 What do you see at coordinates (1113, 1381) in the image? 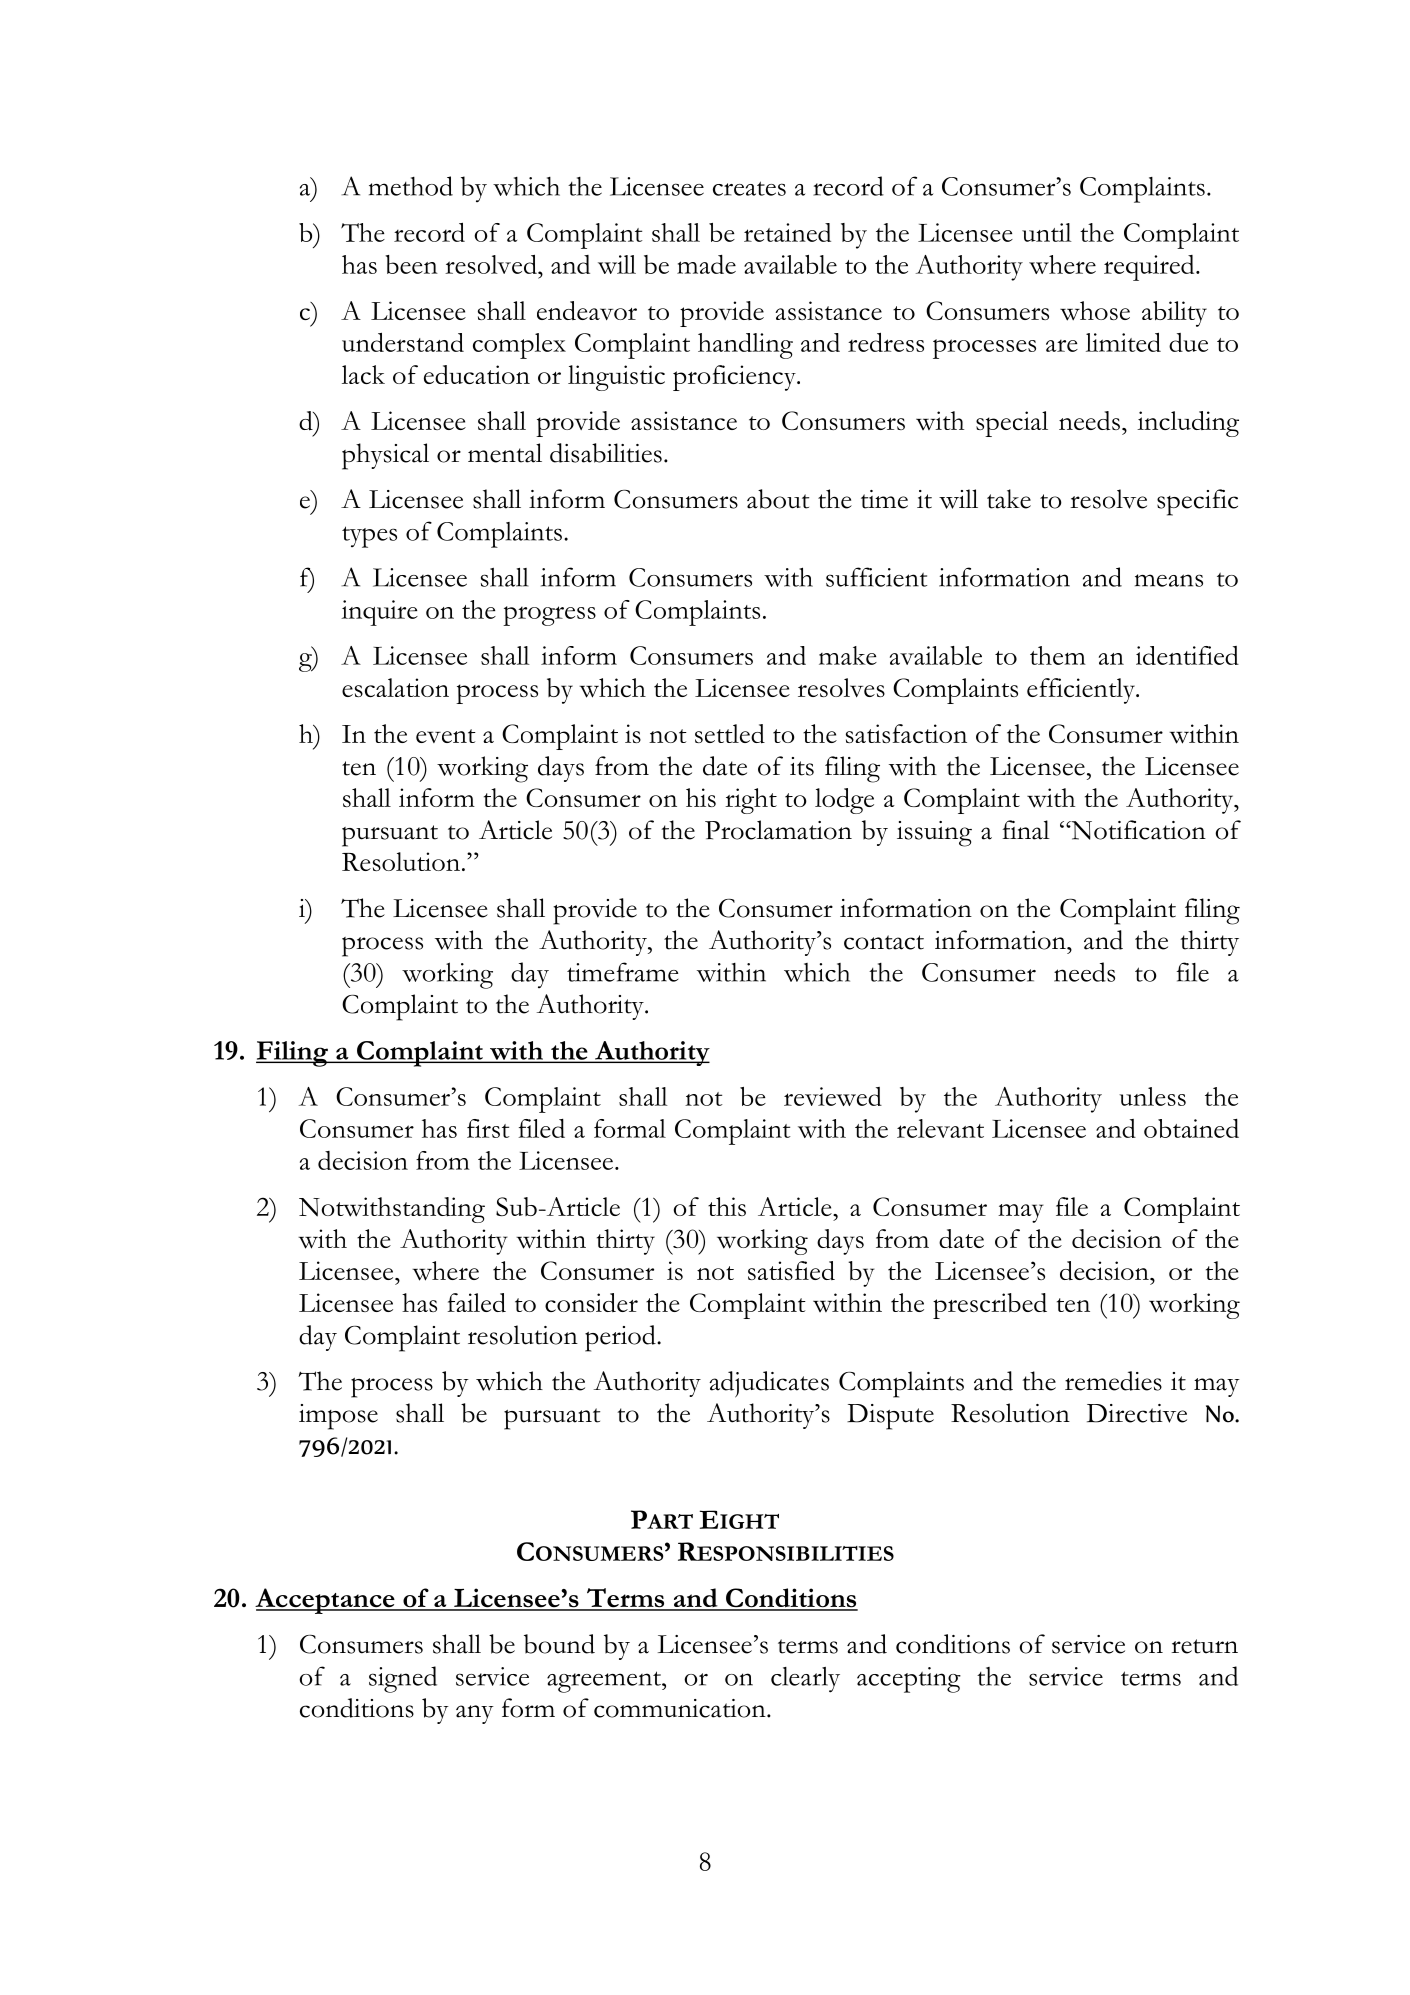
I see `remedies` at bounding box center [1113, 1381].
